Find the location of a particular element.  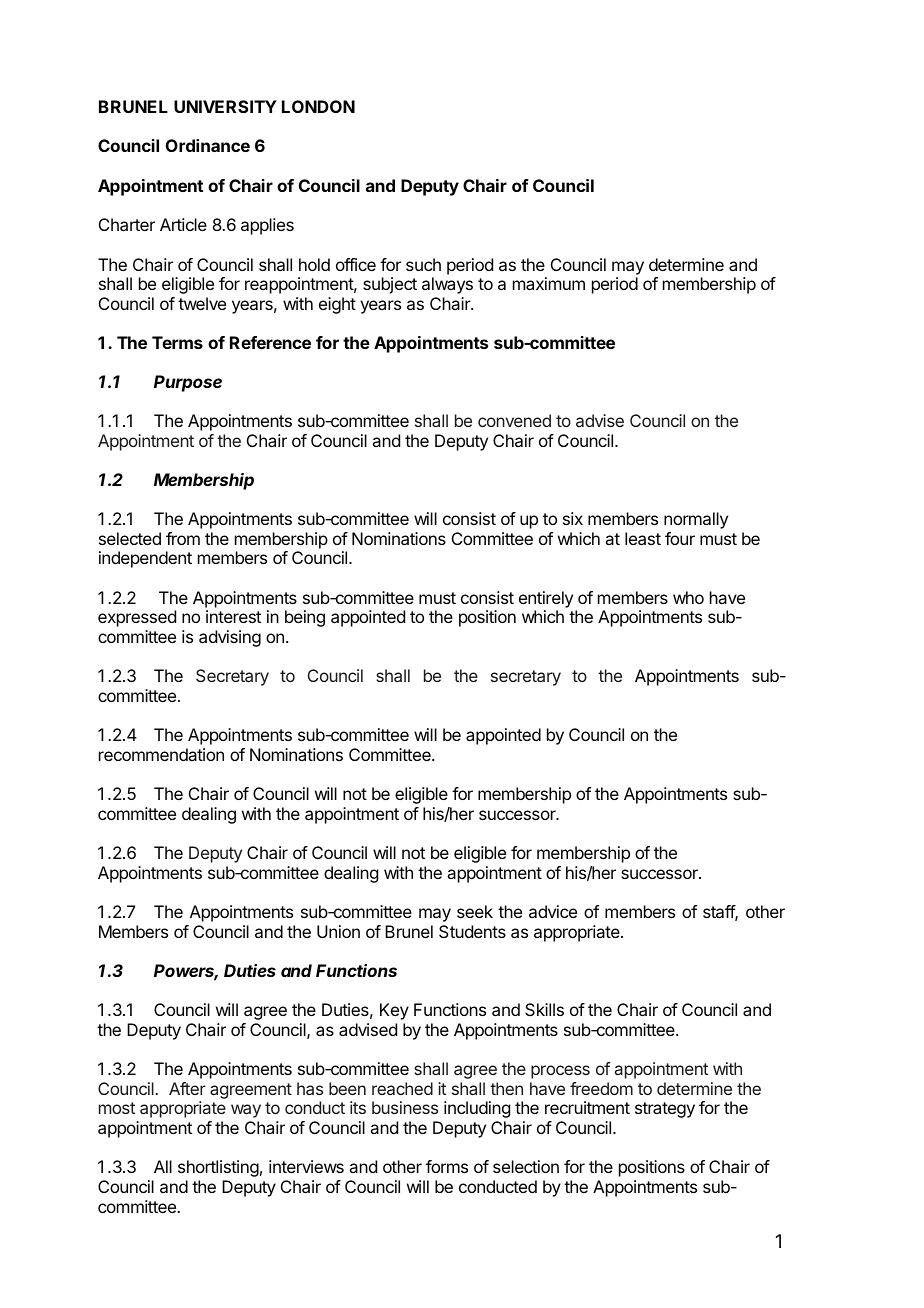

convened is located at coordinates (514, 420).
